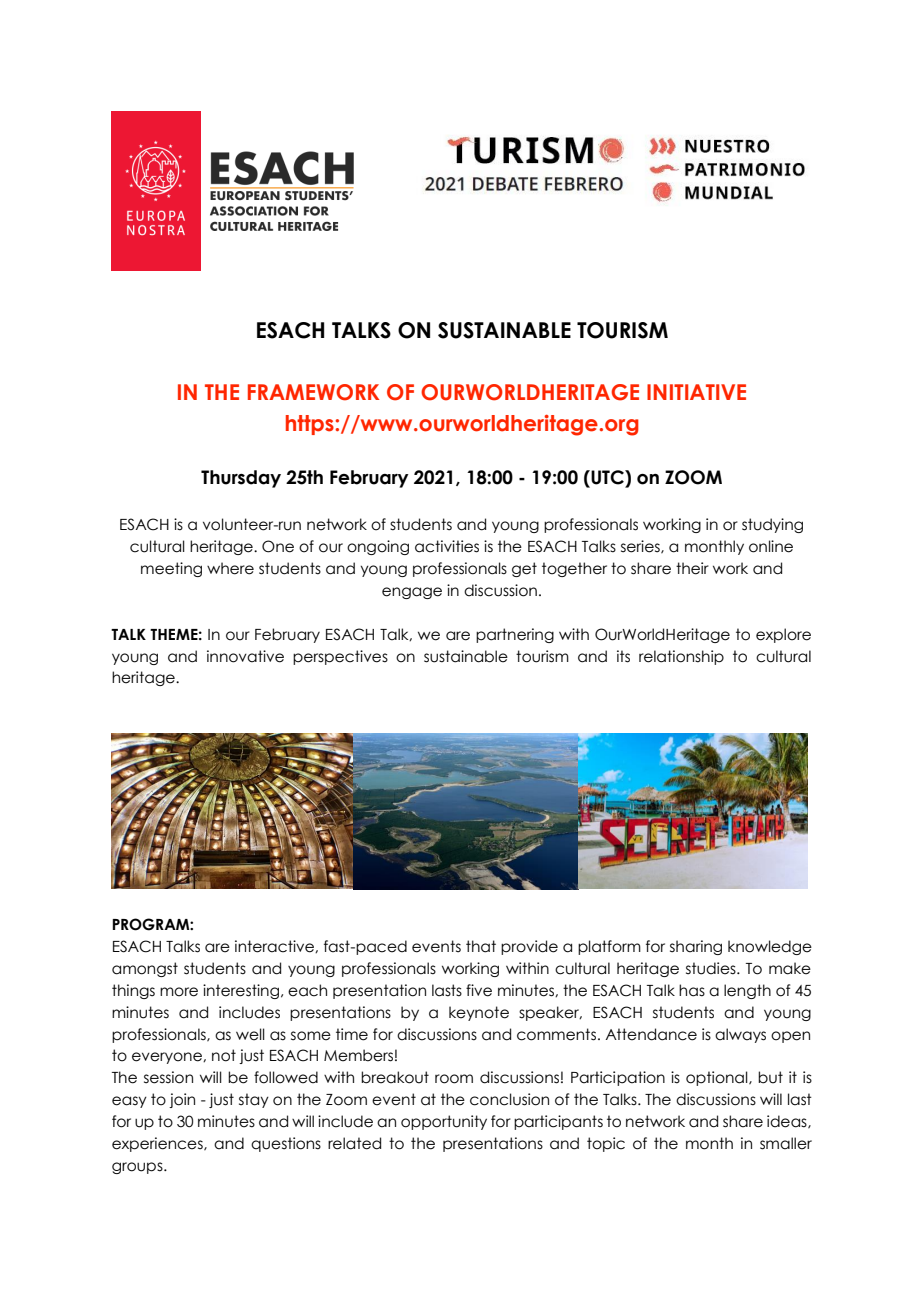  Describe the element at coordinates (696, 392) in the screenshot. I see `INITIATIVE` at that location.
